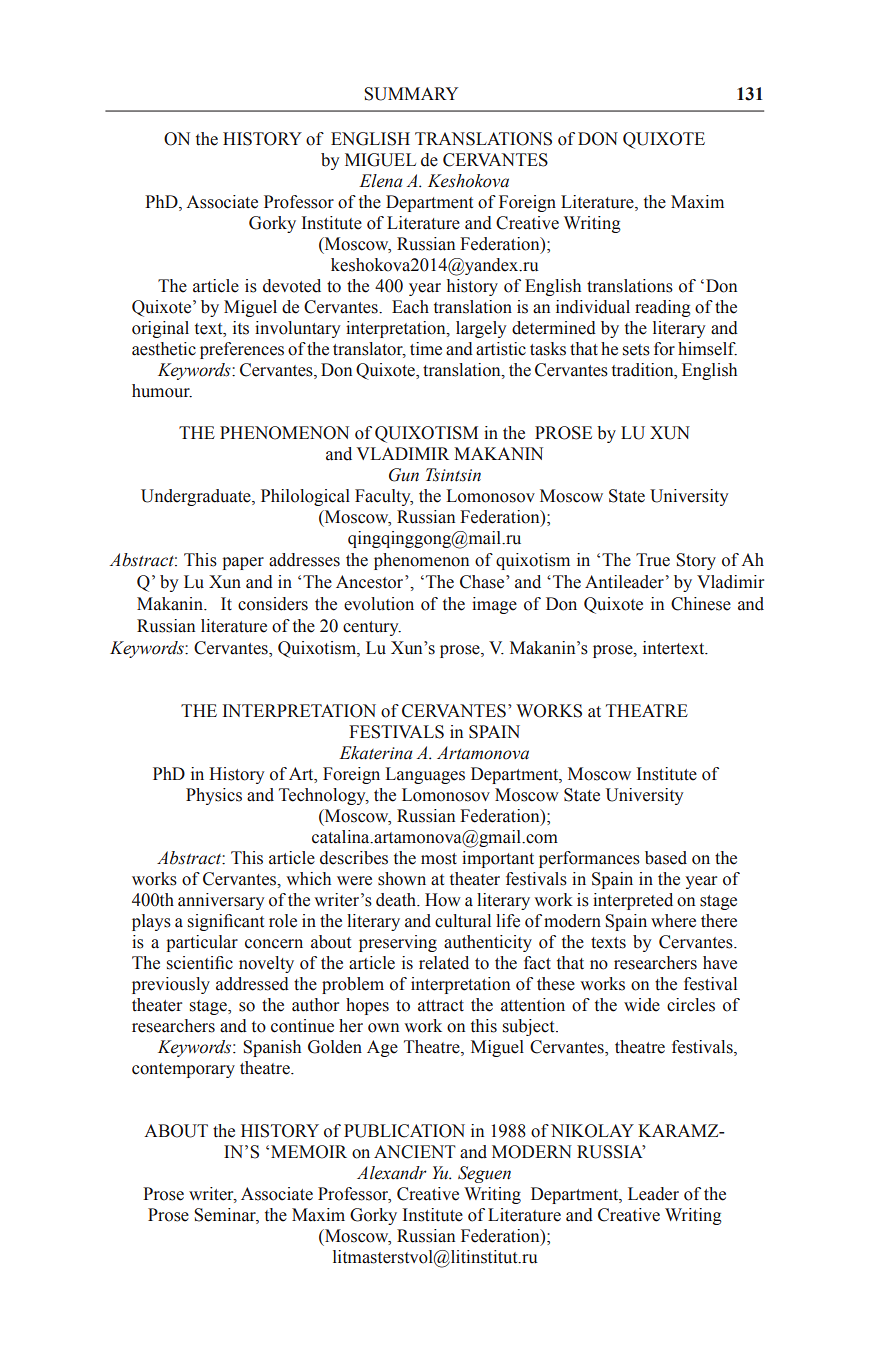 The image size is (896, 1371). I want to click on Undergraduate, so click(197, 497).
